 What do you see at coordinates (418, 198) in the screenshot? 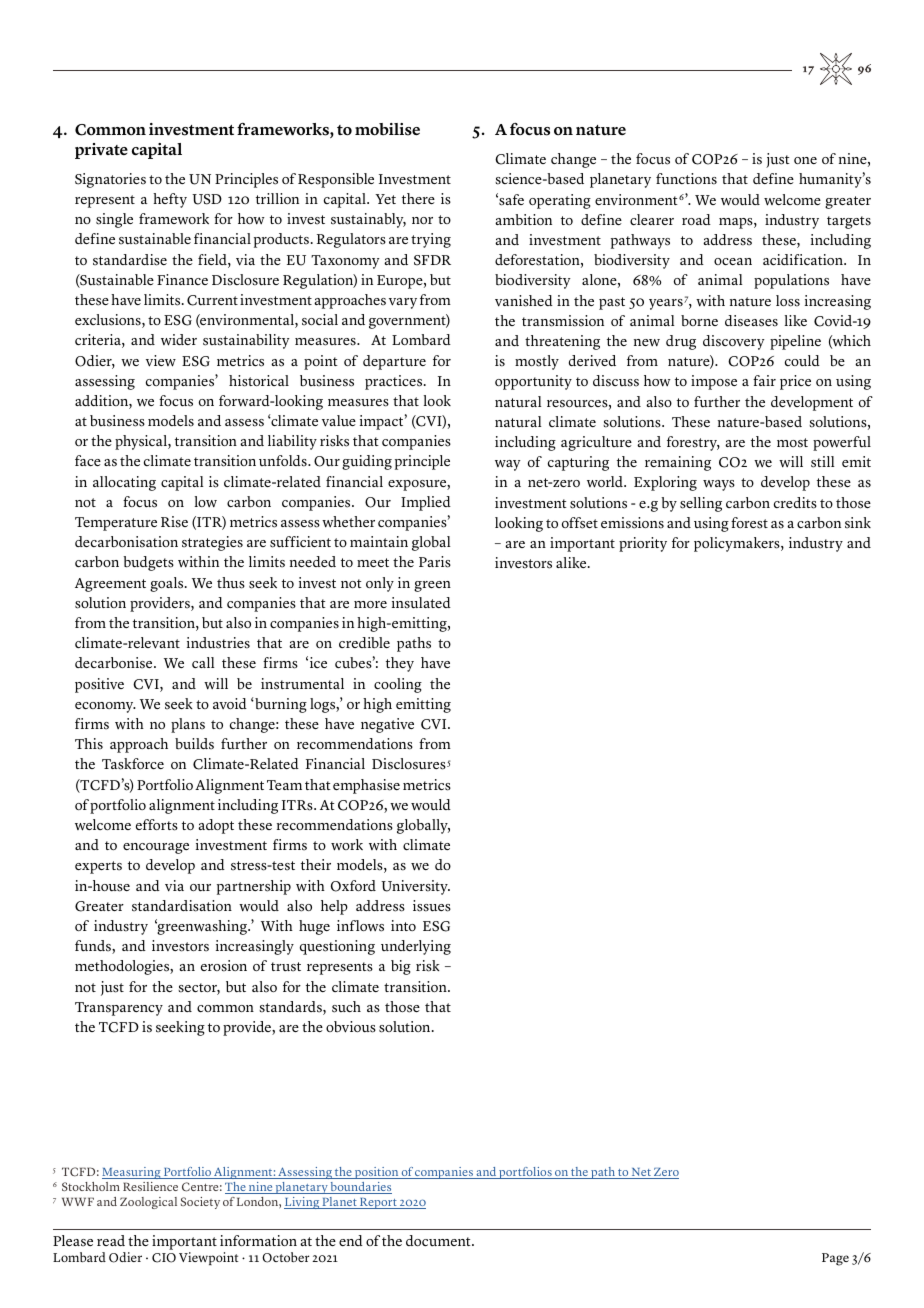
I see `there` at bounding box center [418, 198].
